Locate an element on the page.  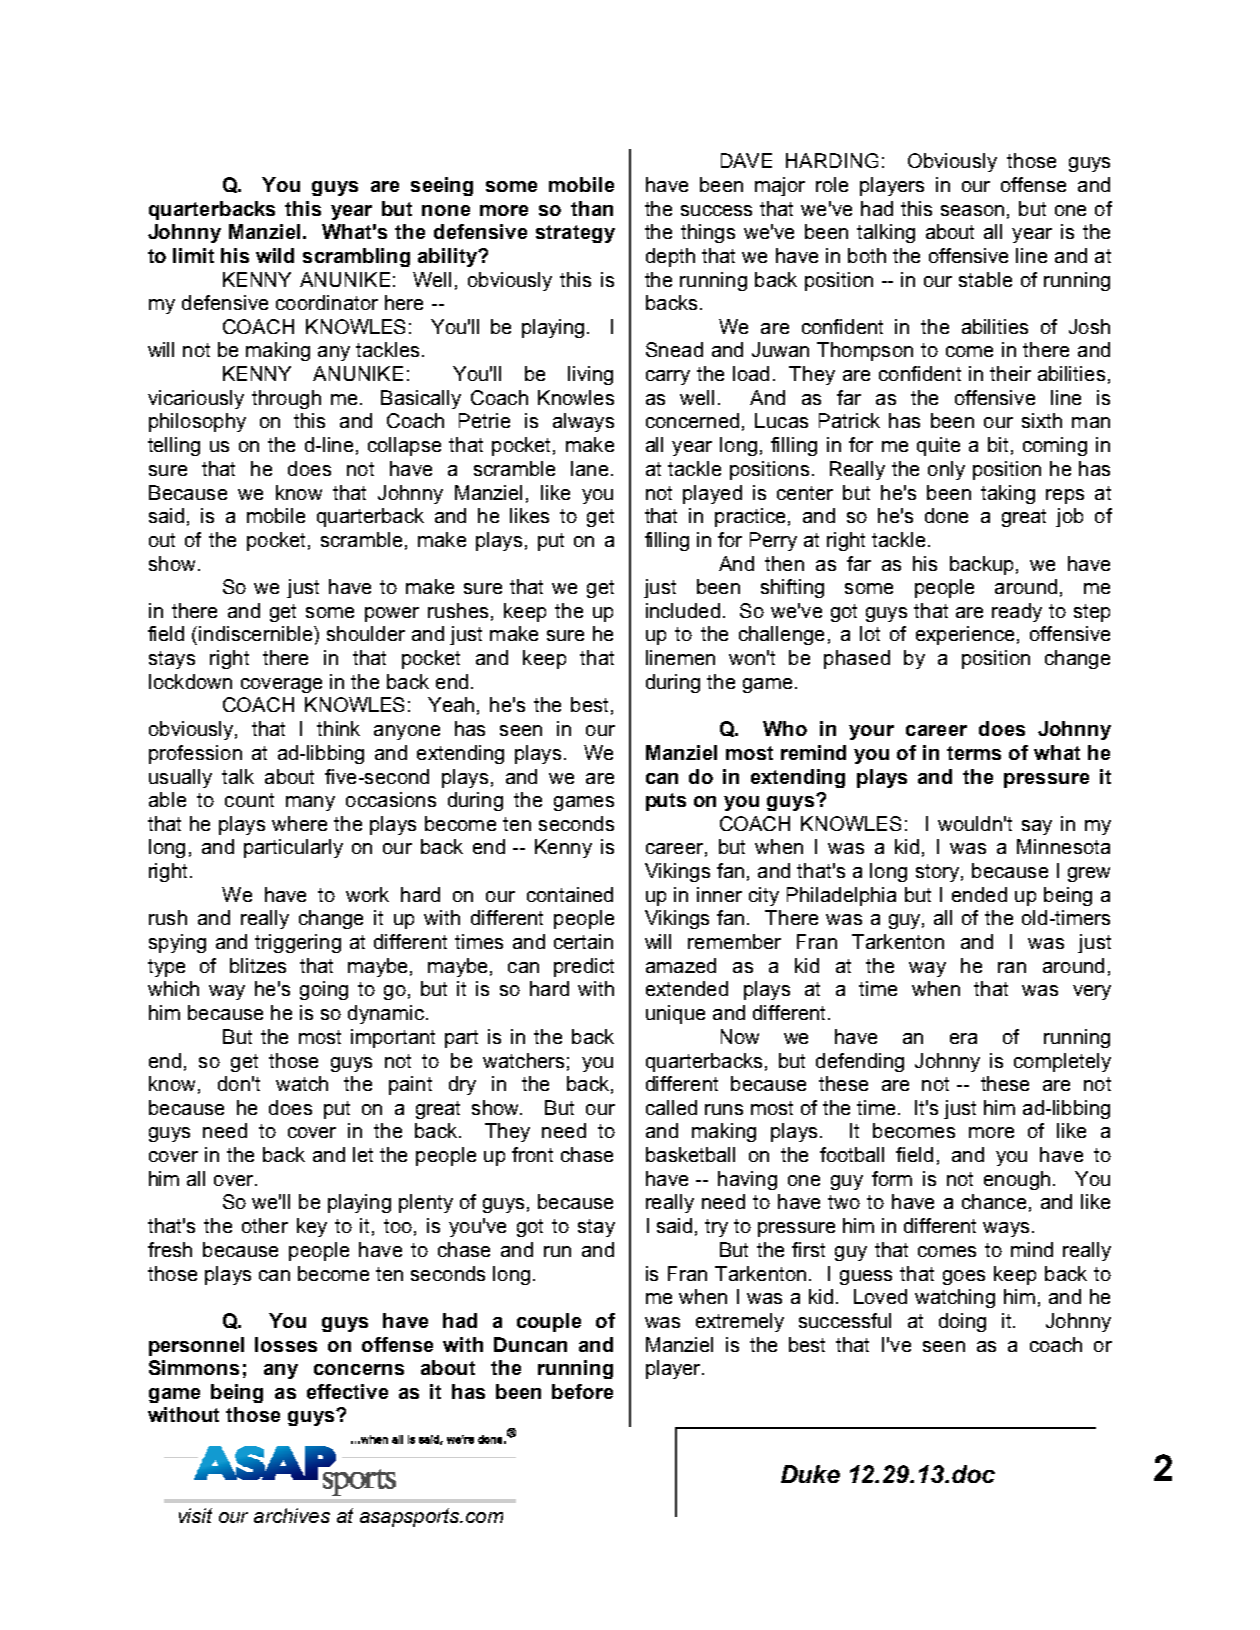
than is located at coordinates (592, 208).
